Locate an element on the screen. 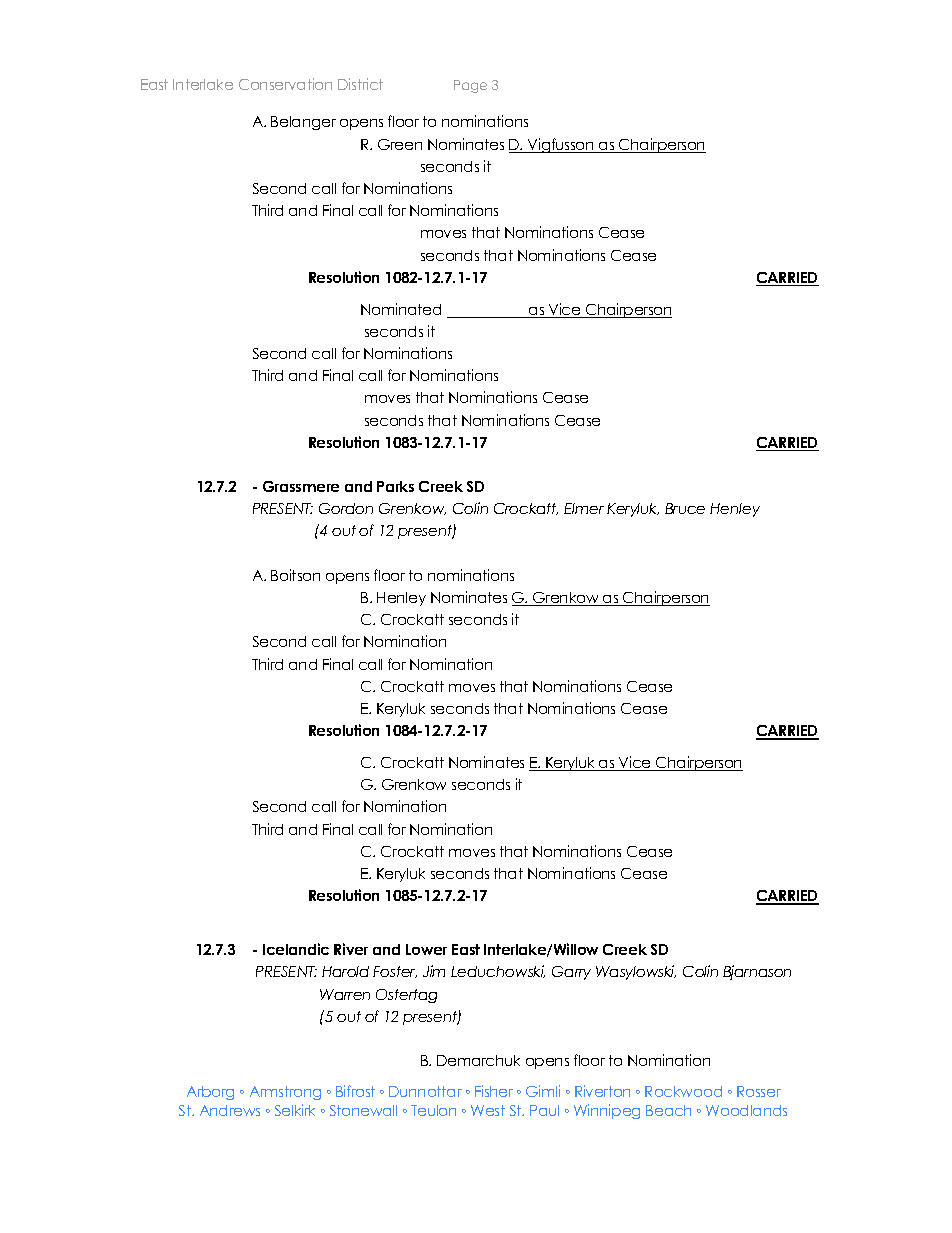 The height and width of the screenshot is (1233, 952). Parks is located at coordinates (395, 486).
